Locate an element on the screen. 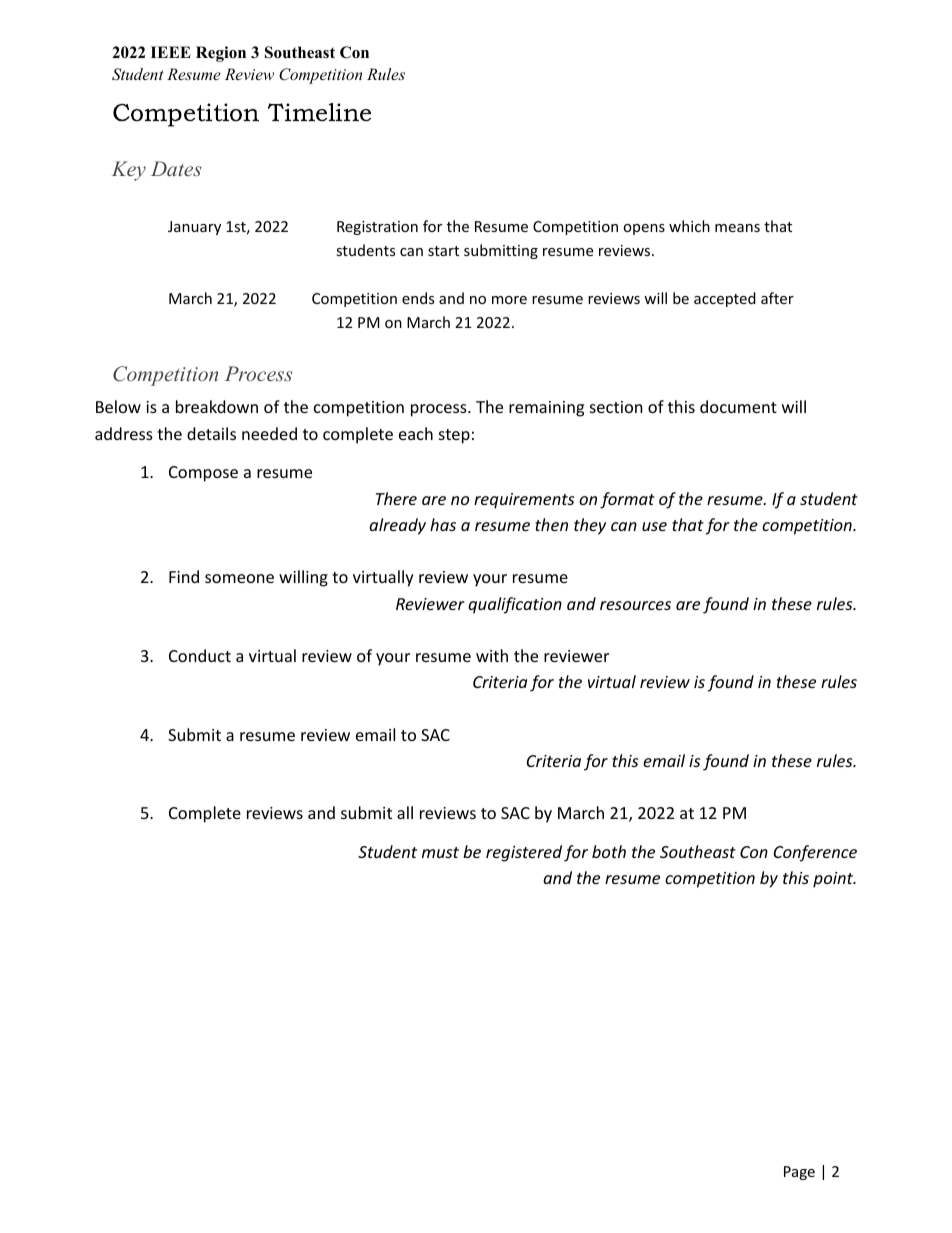  registered is located at coordinates (524, 853).
